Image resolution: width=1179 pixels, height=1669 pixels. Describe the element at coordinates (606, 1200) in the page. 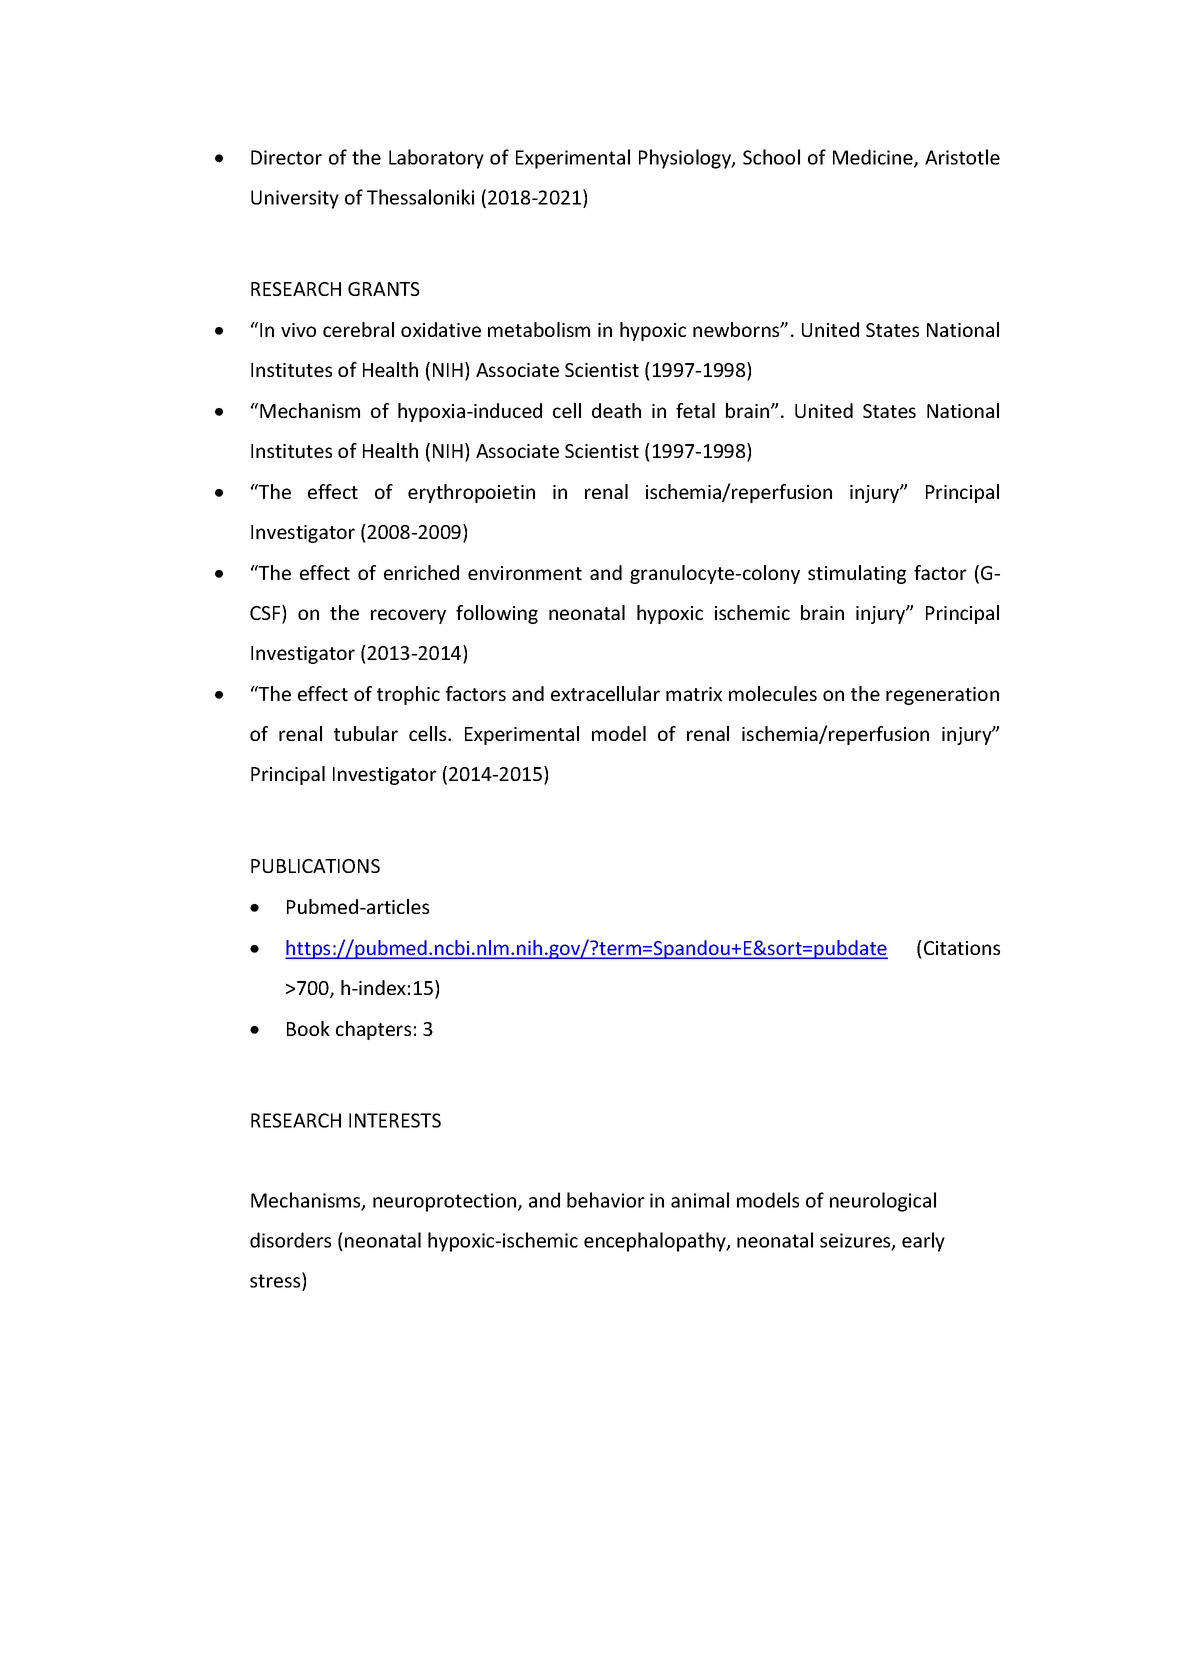

I see `behavior` at that location.
